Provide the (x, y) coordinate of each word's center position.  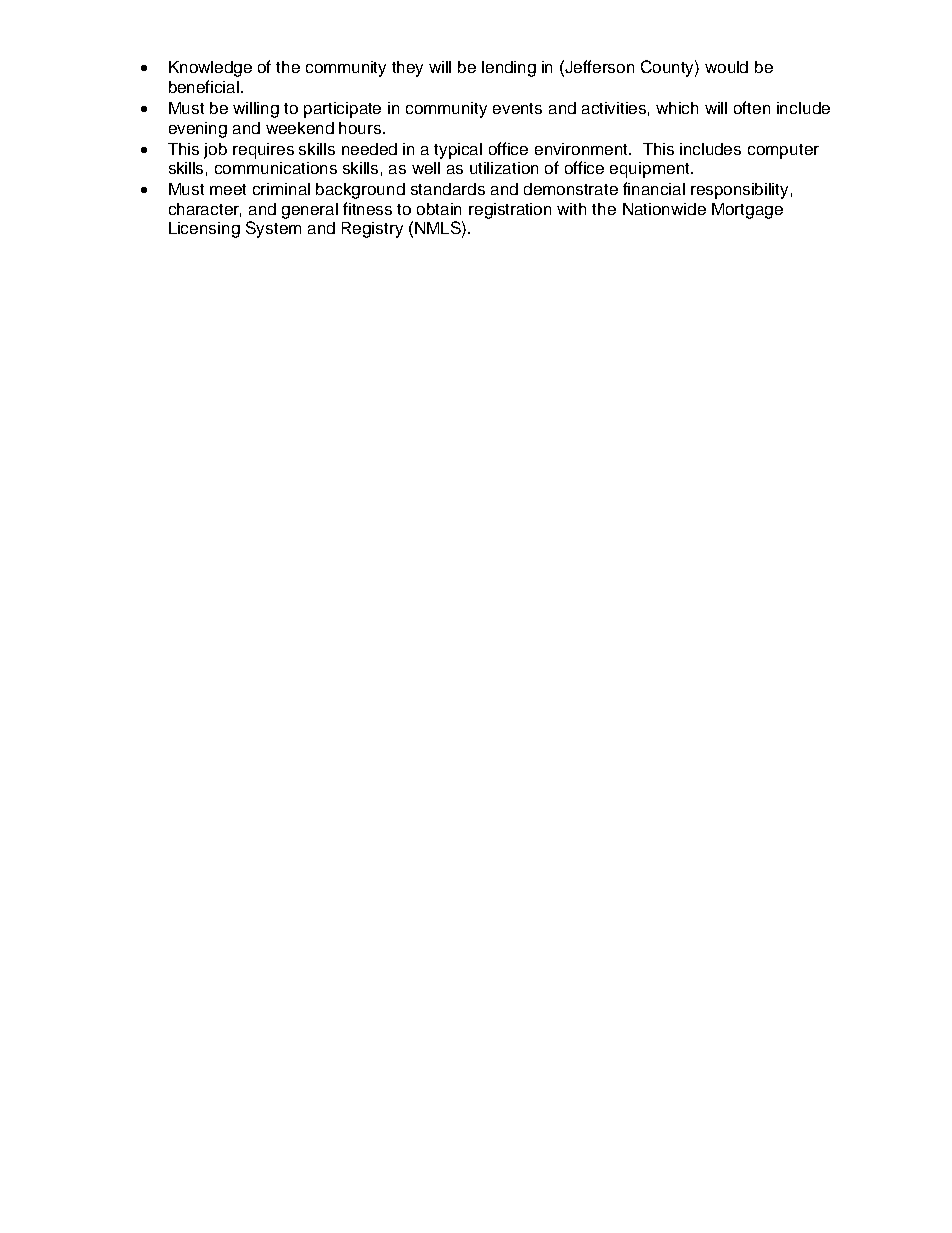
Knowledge (210, 69)
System (273, 229)
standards (448, 189)
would (726, 67)
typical (458, 151)
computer (783, 151)
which (677, 108)
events (517, 108)
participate (342, 110)
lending (509, 69)
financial (654, 188)
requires (263, 151)
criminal (281, 189)
